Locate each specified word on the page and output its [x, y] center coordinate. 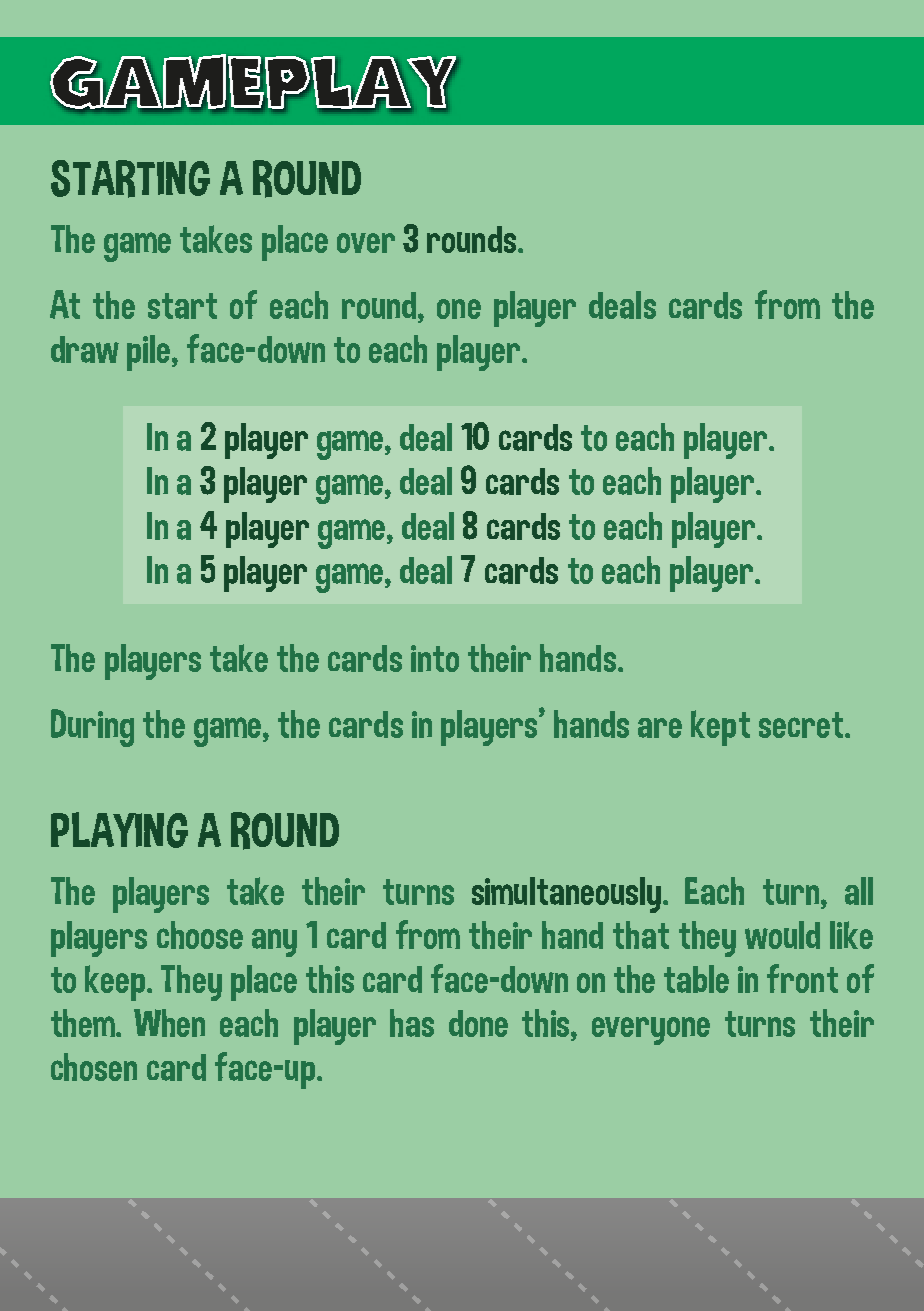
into [435, 658]
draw [85, 349]
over [366, 243]
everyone [651, 1031]
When [169, 1023]
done [478, 1023]
